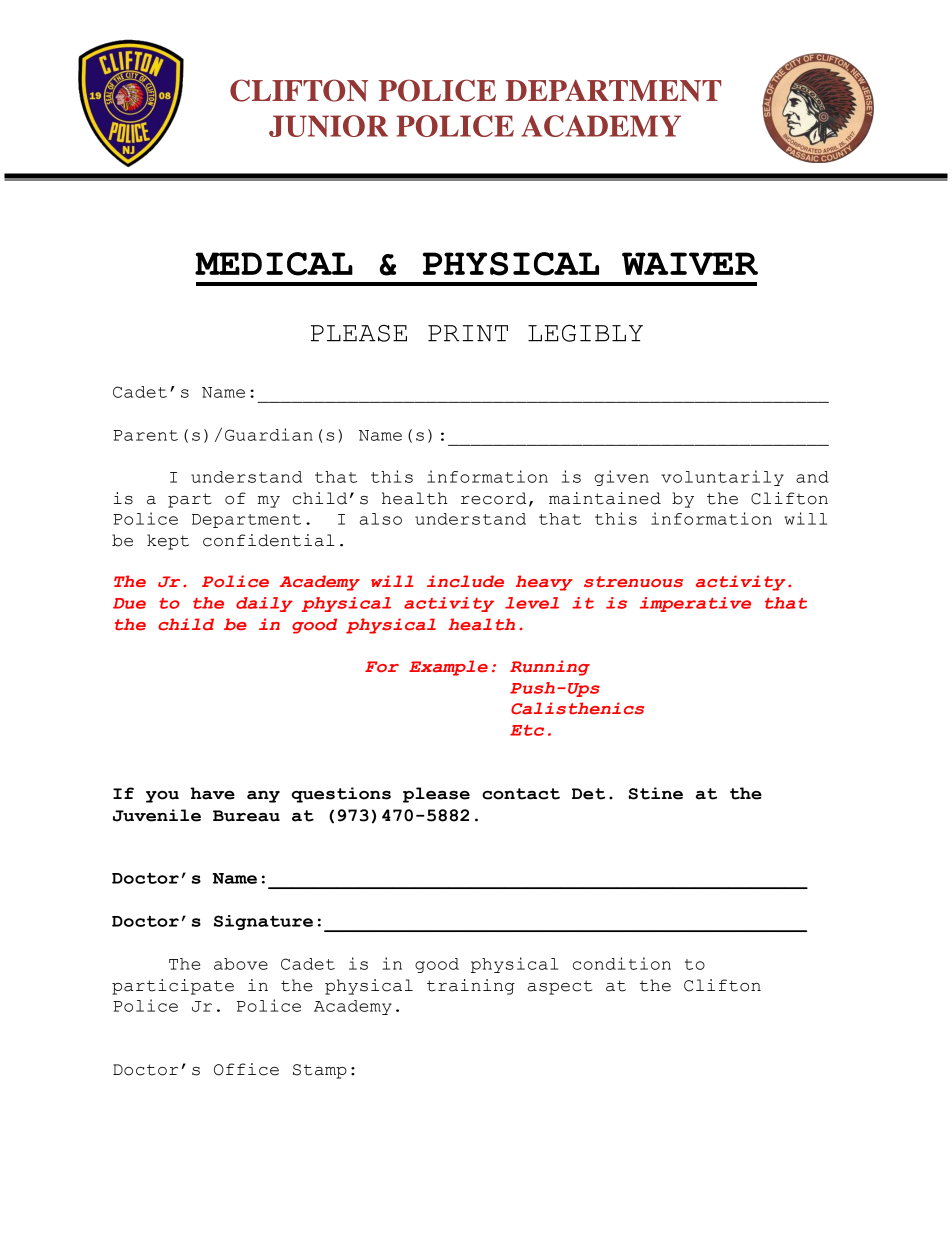 This page has width=952, height=1233. I want to click on strenuous, so click(633, 582).
